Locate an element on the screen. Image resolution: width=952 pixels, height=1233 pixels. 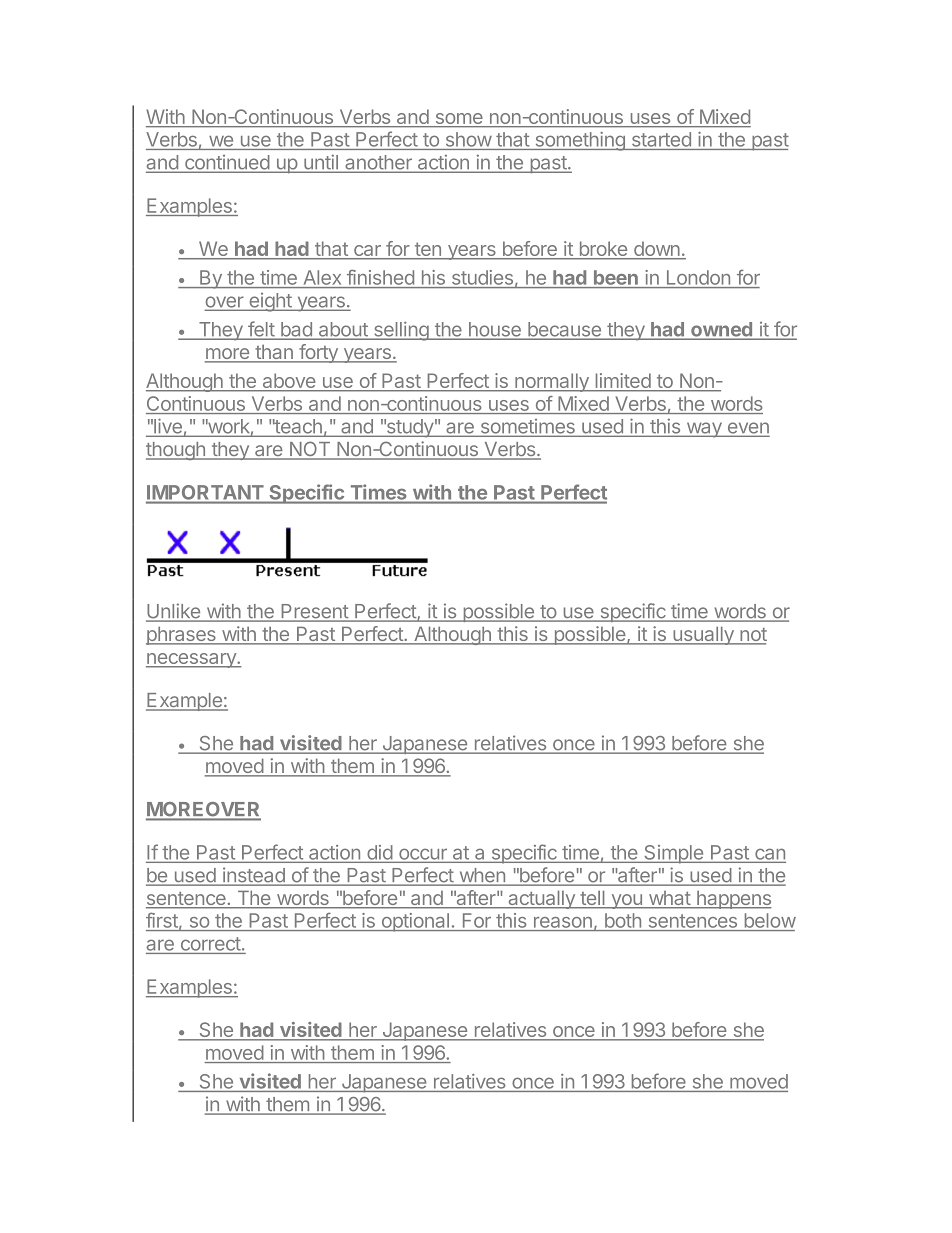
correct is located at coordinates (211, 944).
